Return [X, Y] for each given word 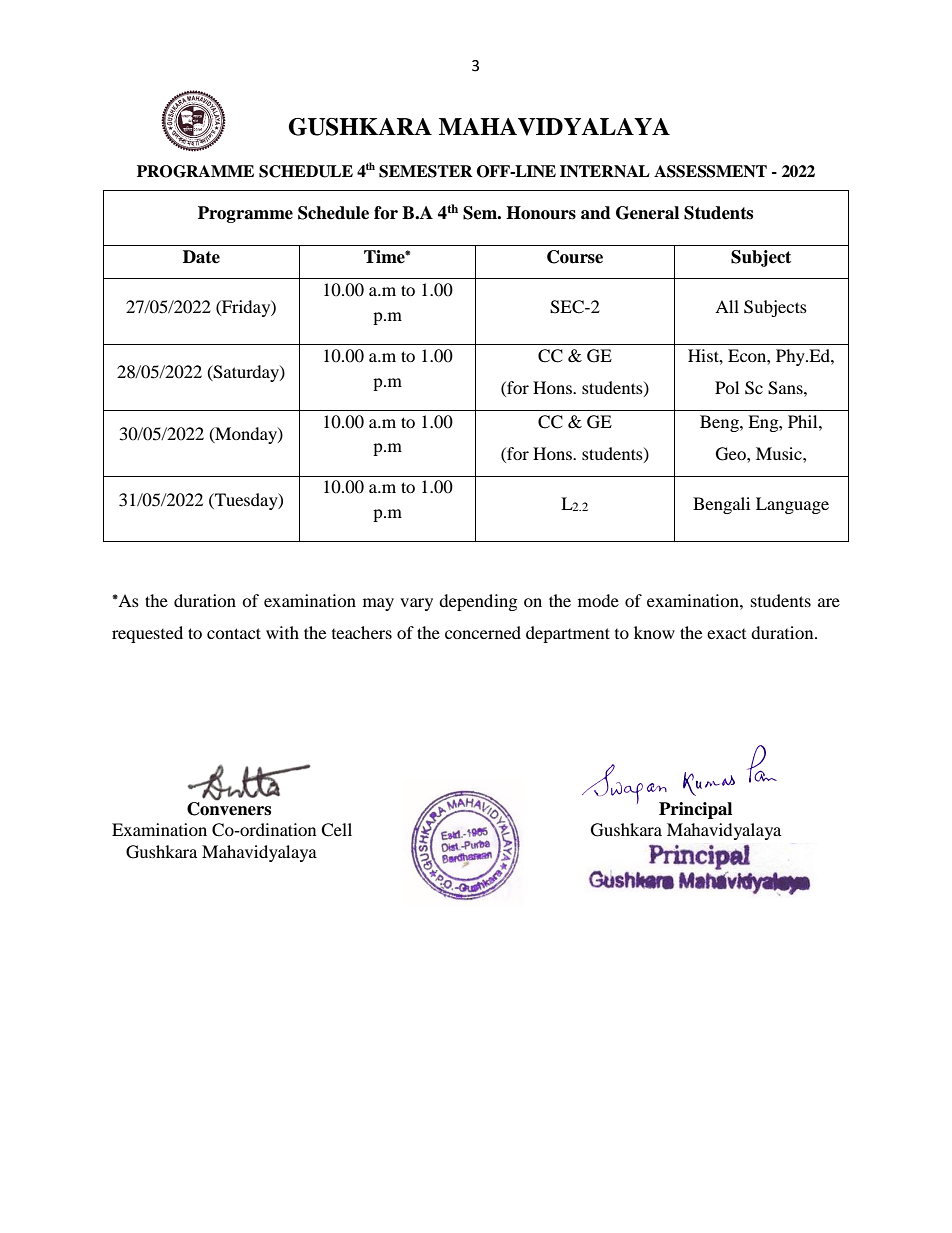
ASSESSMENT [710, 171]
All [727, 306]
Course [575, 257]
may [378, 604]
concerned [483, 632]
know [654, 632]
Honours [541, 213]
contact [234, 633]
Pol [727, 387]
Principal [695, 810]
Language [792, 505]
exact [726, 634]
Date [201, 257]
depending [478, 602]
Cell [336, 830]
